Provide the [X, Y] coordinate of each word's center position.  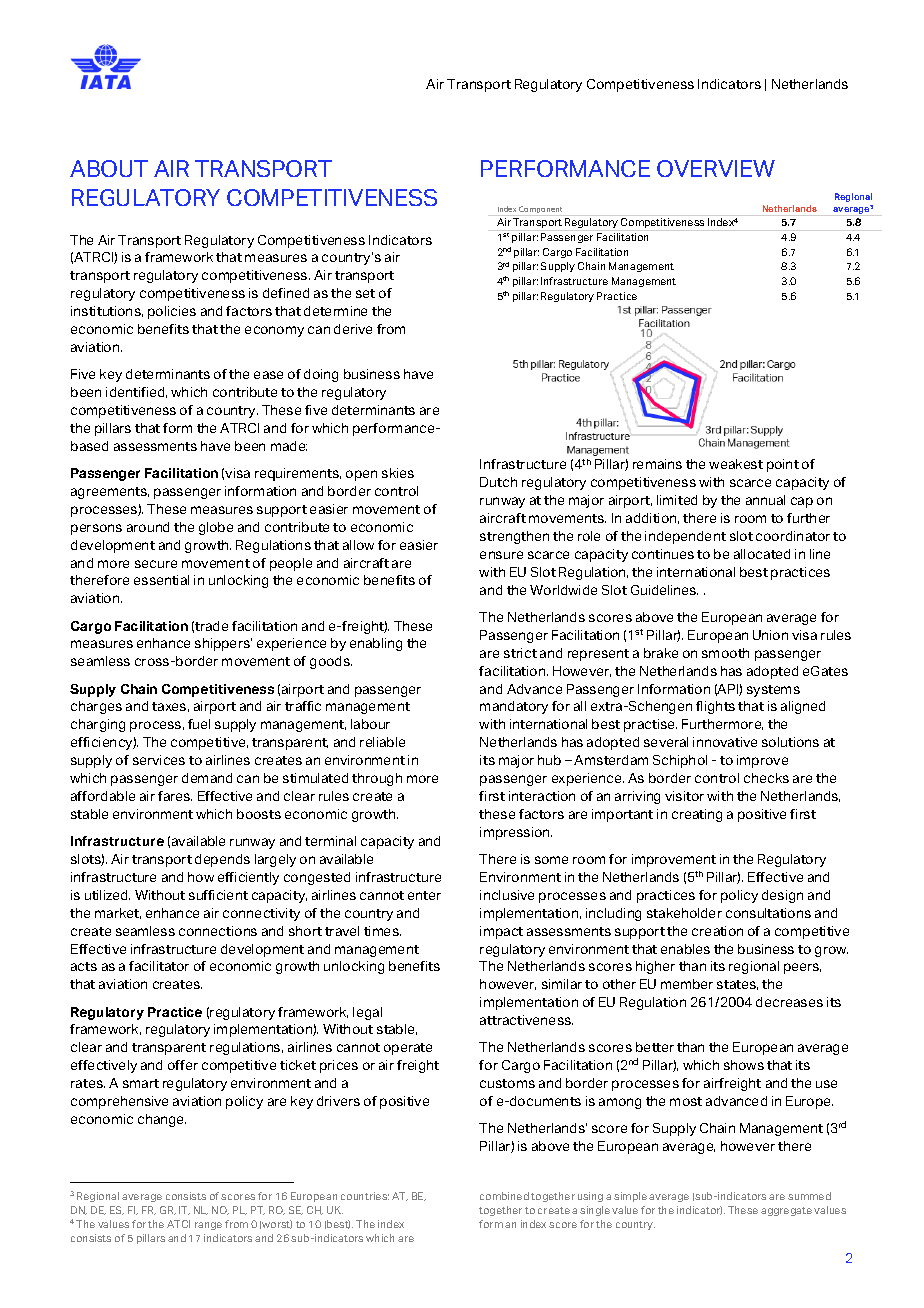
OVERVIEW [716, 168]
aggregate [786, 1211]
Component [542, 211]
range [208, 1226]
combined [504, 1196]
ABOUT [109, 168]
